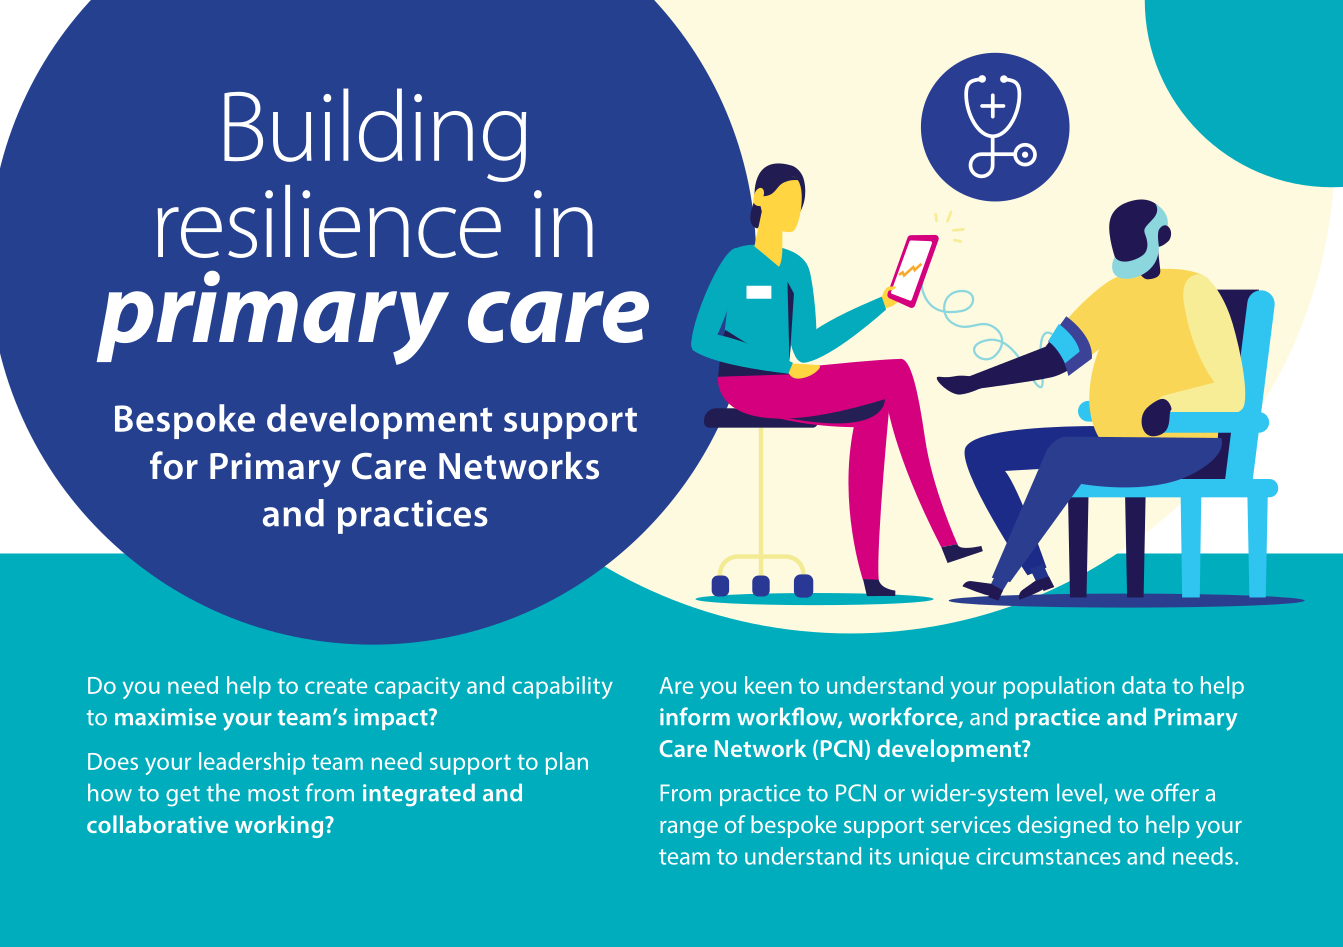 The height and width of the page is (947, 1343). What do you see at coordinates (336, 686) in the page?
I see `create` at bounding box center [336, 686].
